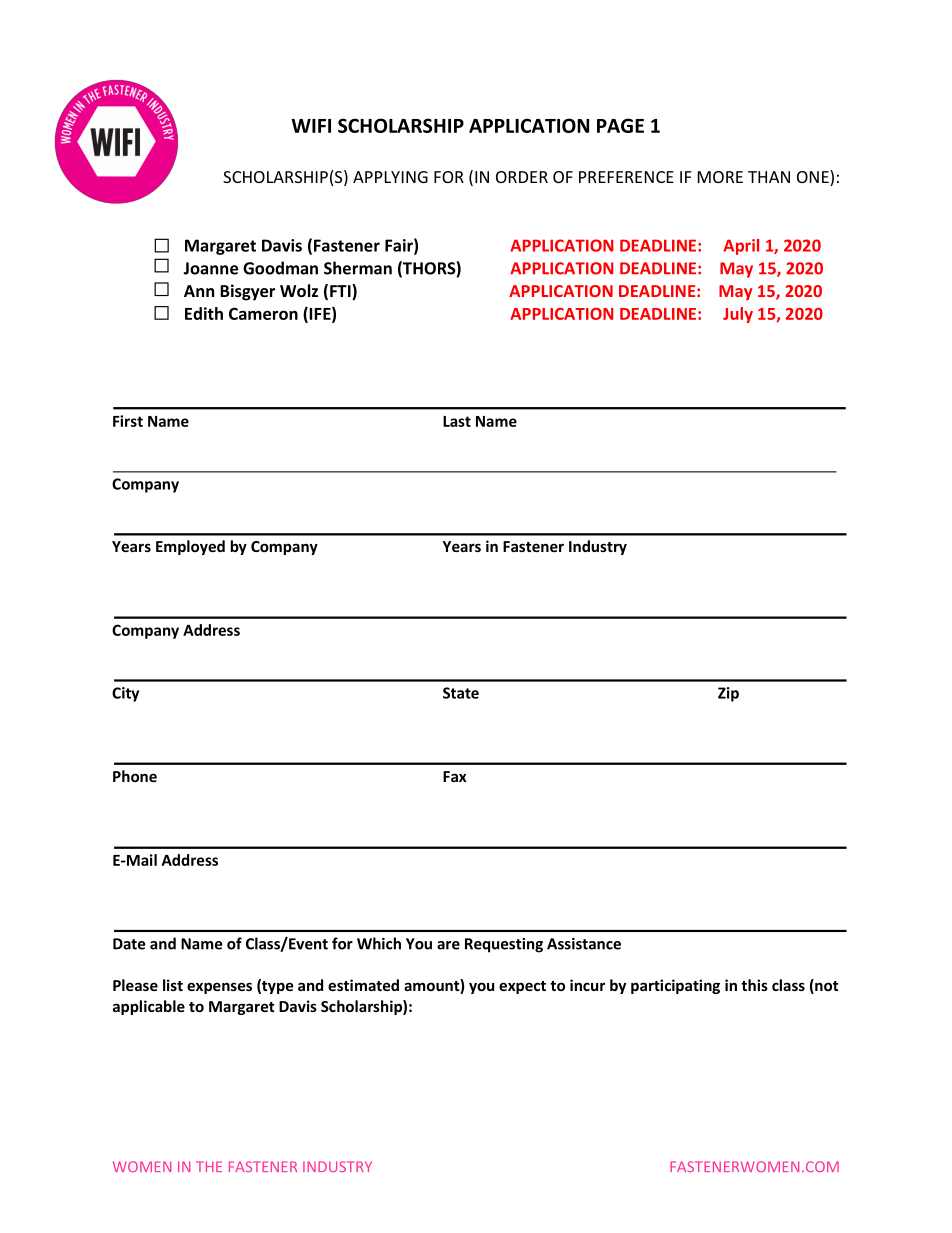 This document has width=952, height=1233. What do you see at coordinates (461, 693) in the document?
I see `State` at bounding box center [461, 693].
